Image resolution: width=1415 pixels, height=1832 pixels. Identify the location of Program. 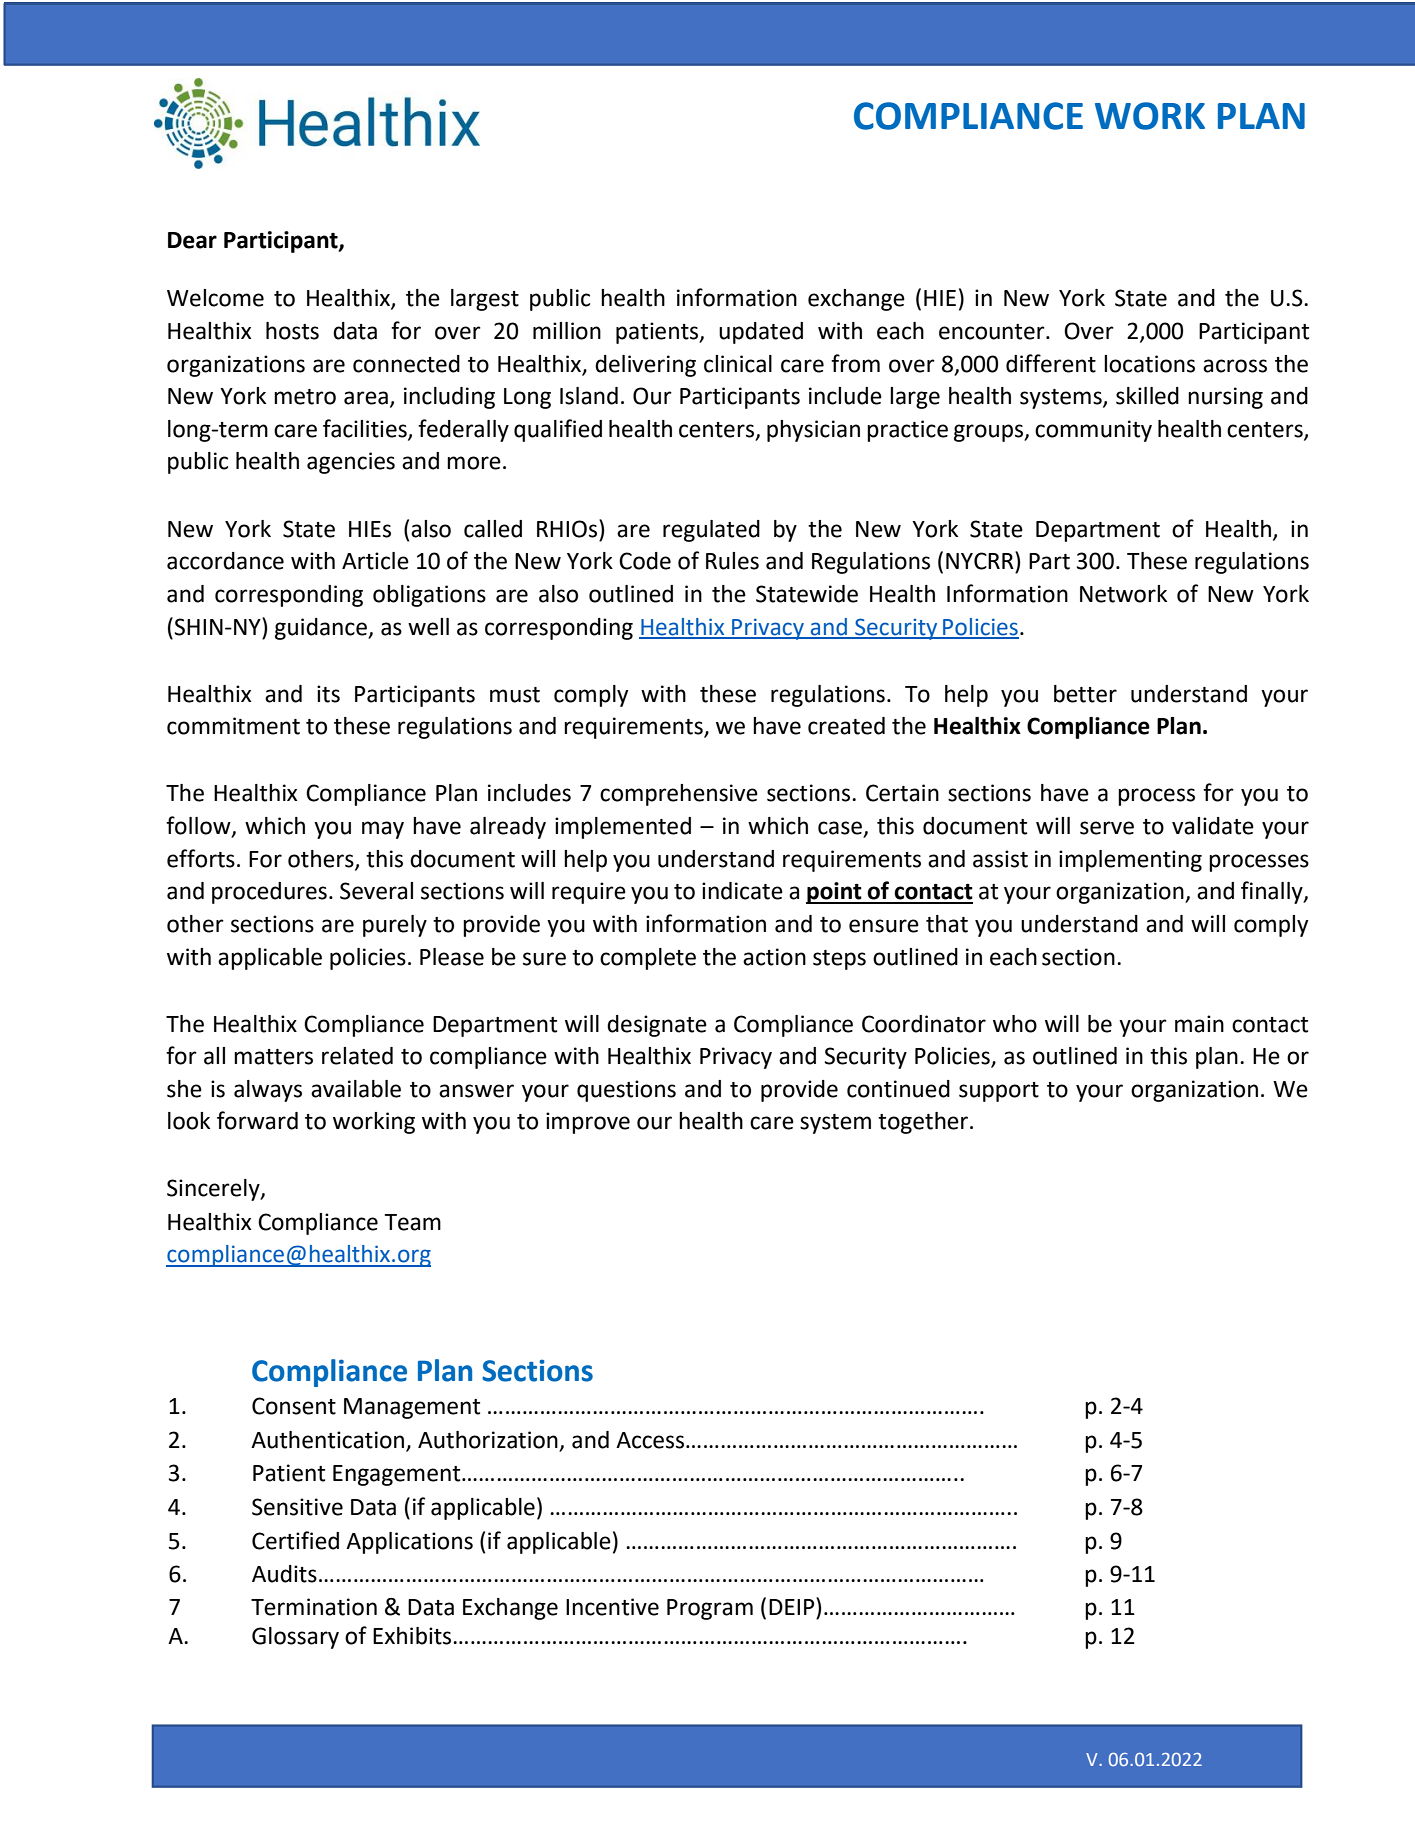
(710, 1609).
